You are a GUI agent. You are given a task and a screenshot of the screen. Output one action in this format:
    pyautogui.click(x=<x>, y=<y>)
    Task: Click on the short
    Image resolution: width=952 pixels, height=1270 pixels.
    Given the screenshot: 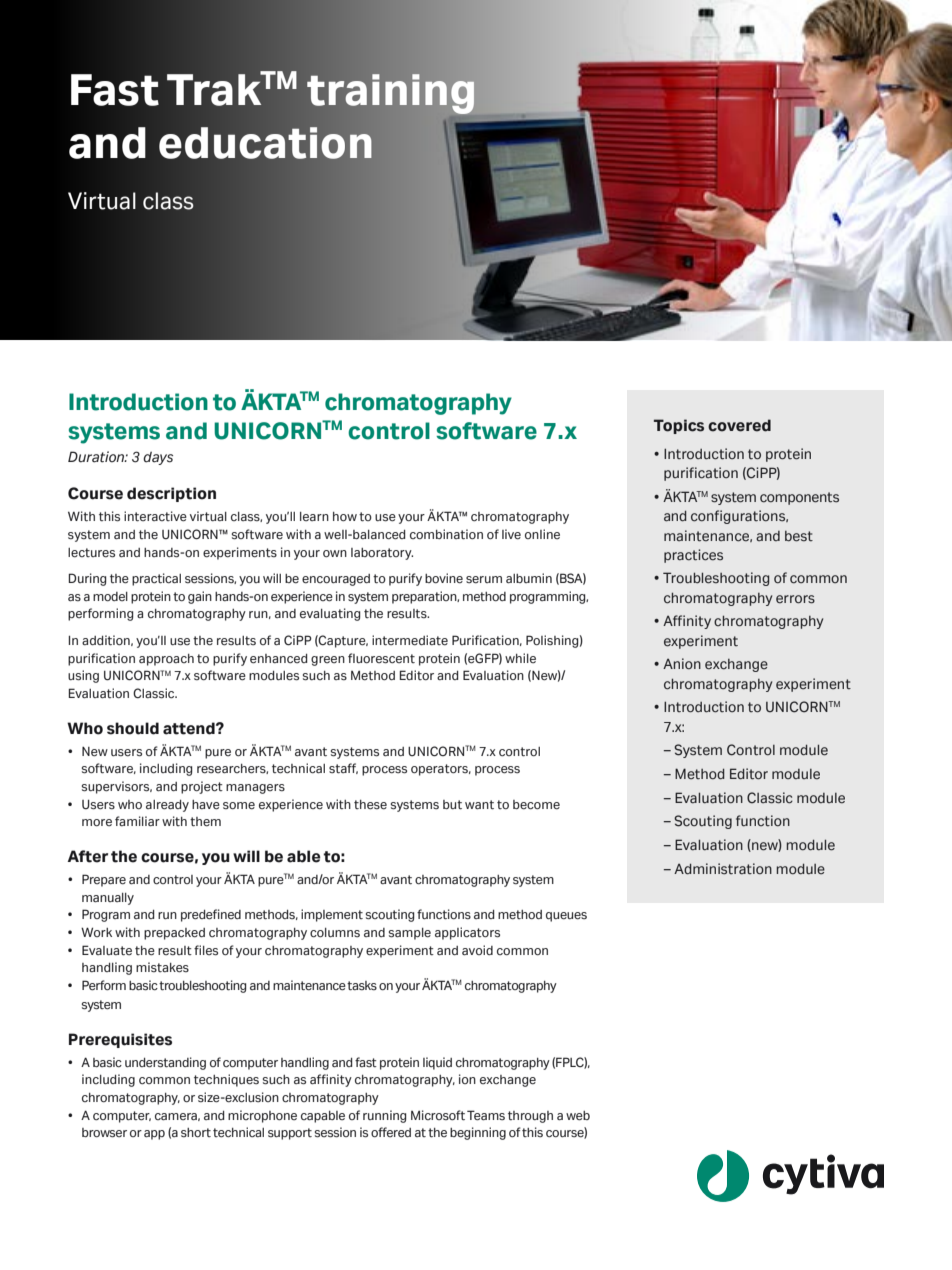 What is the action you would take?
    pyautogui.click(x=196, y=1132)
